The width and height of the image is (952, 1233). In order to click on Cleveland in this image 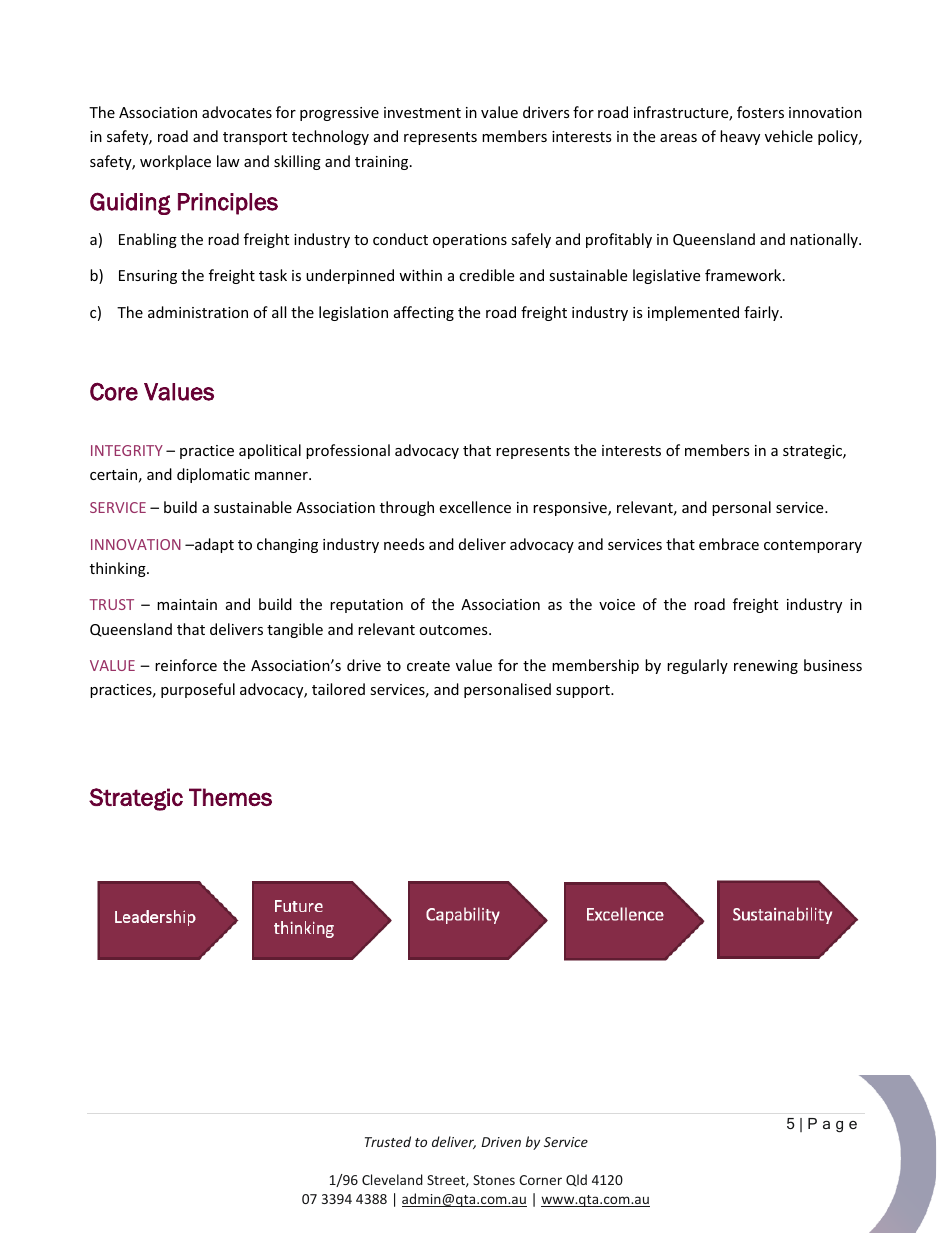, I will do `click(392, 1179)`.
